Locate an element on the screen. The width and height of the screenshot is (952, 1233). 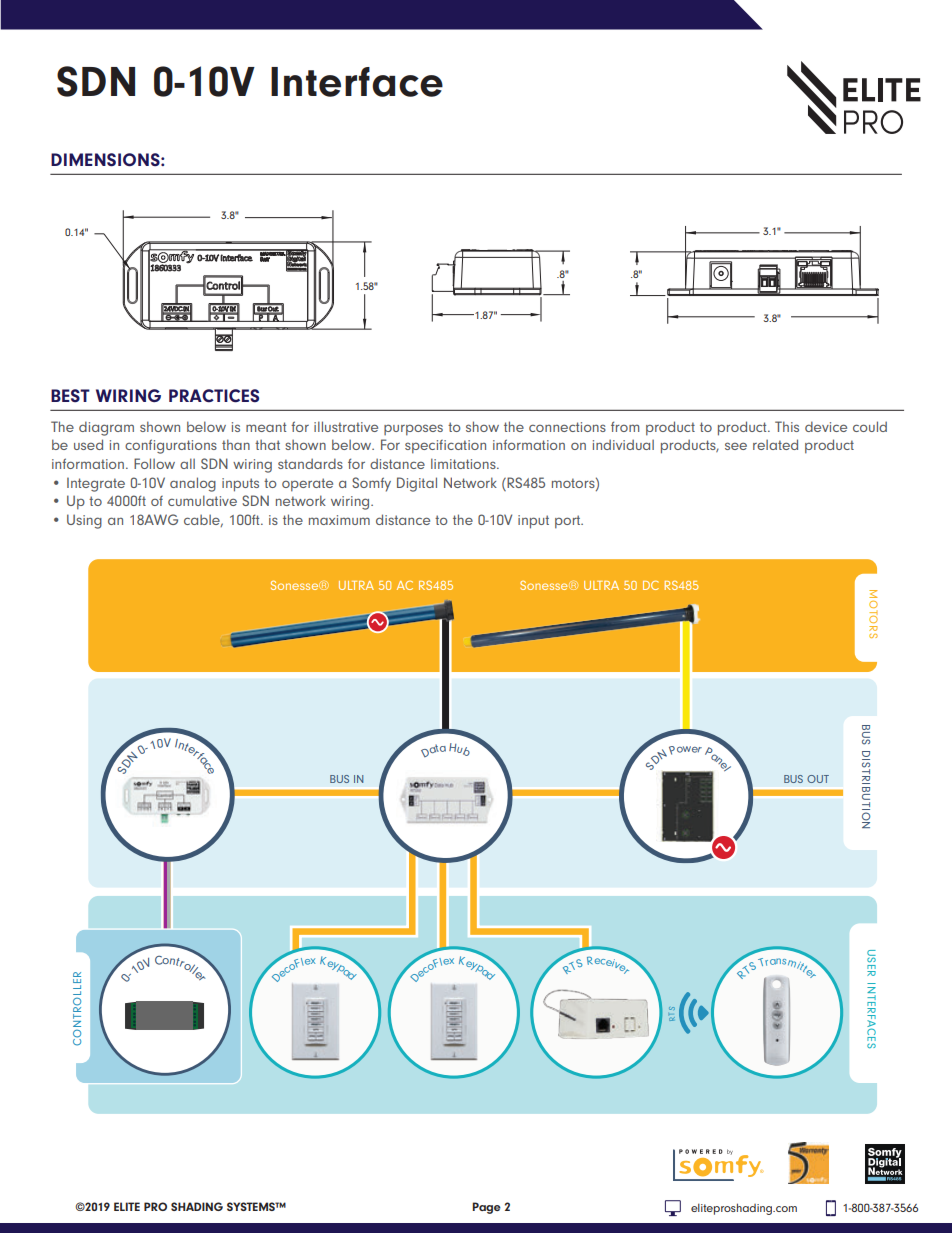
maximum is located at coordinates (339, 520).
